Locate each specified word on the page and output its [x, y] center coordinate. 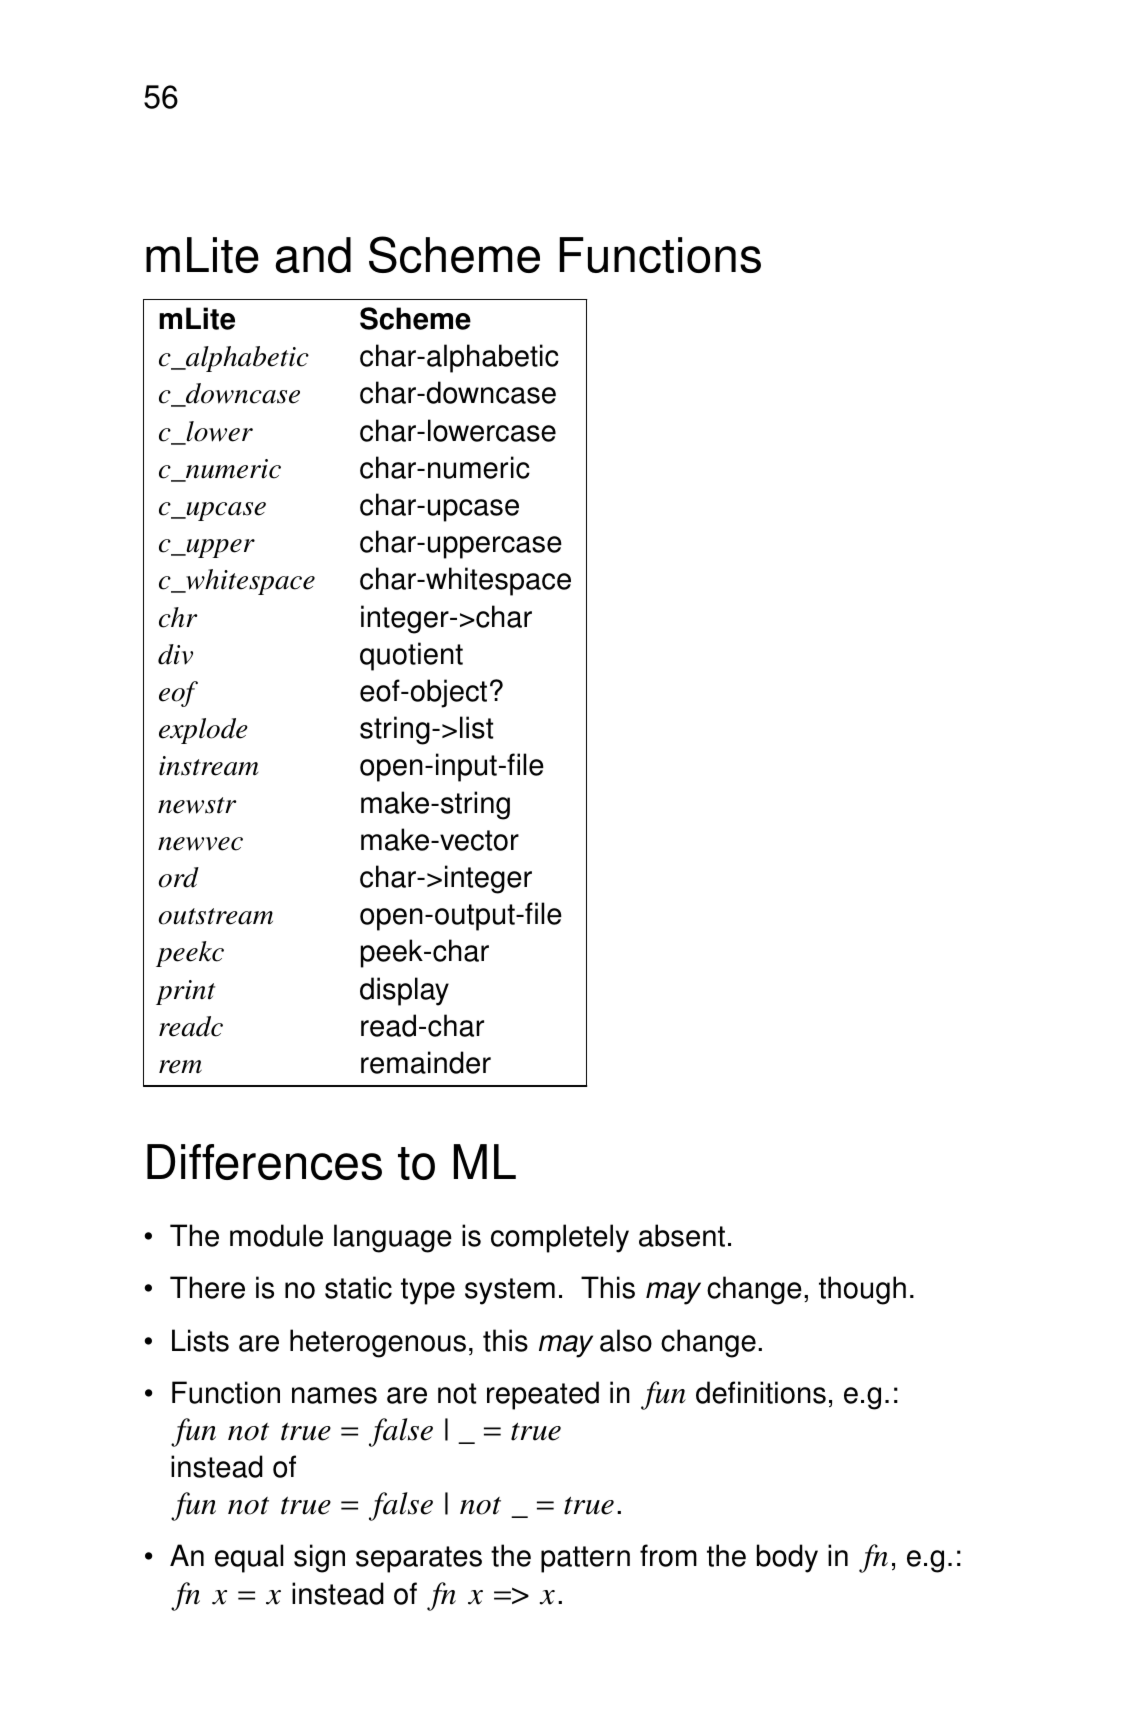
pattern [585, 1559]
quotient [411, 656]
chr [178, 617]
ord [179, 877]
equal [249, 1558]
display [404, 991]
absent [682, 1235]
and [313, 255]
